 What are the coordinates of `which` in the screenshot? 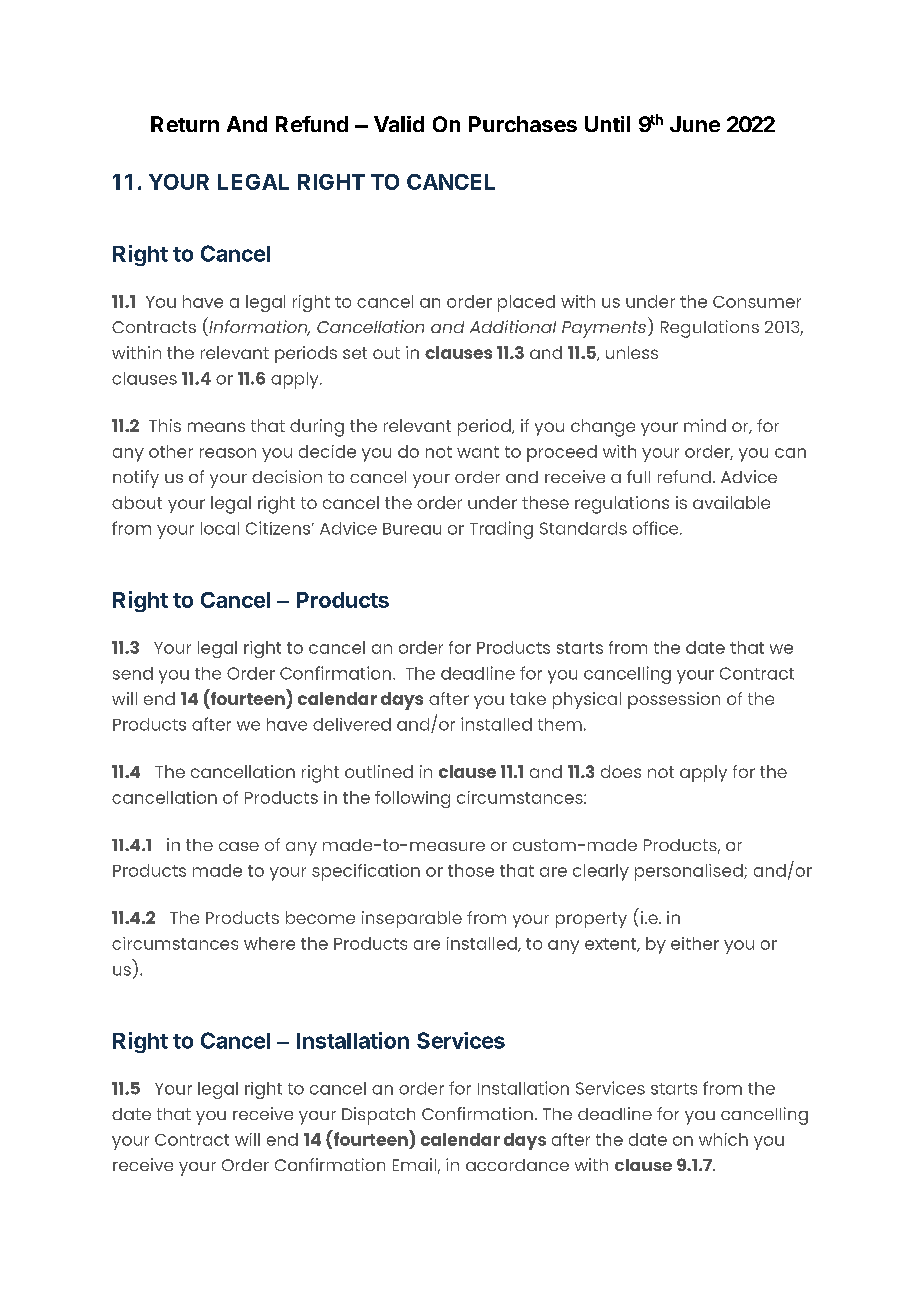 It's located at (723, 1139).
